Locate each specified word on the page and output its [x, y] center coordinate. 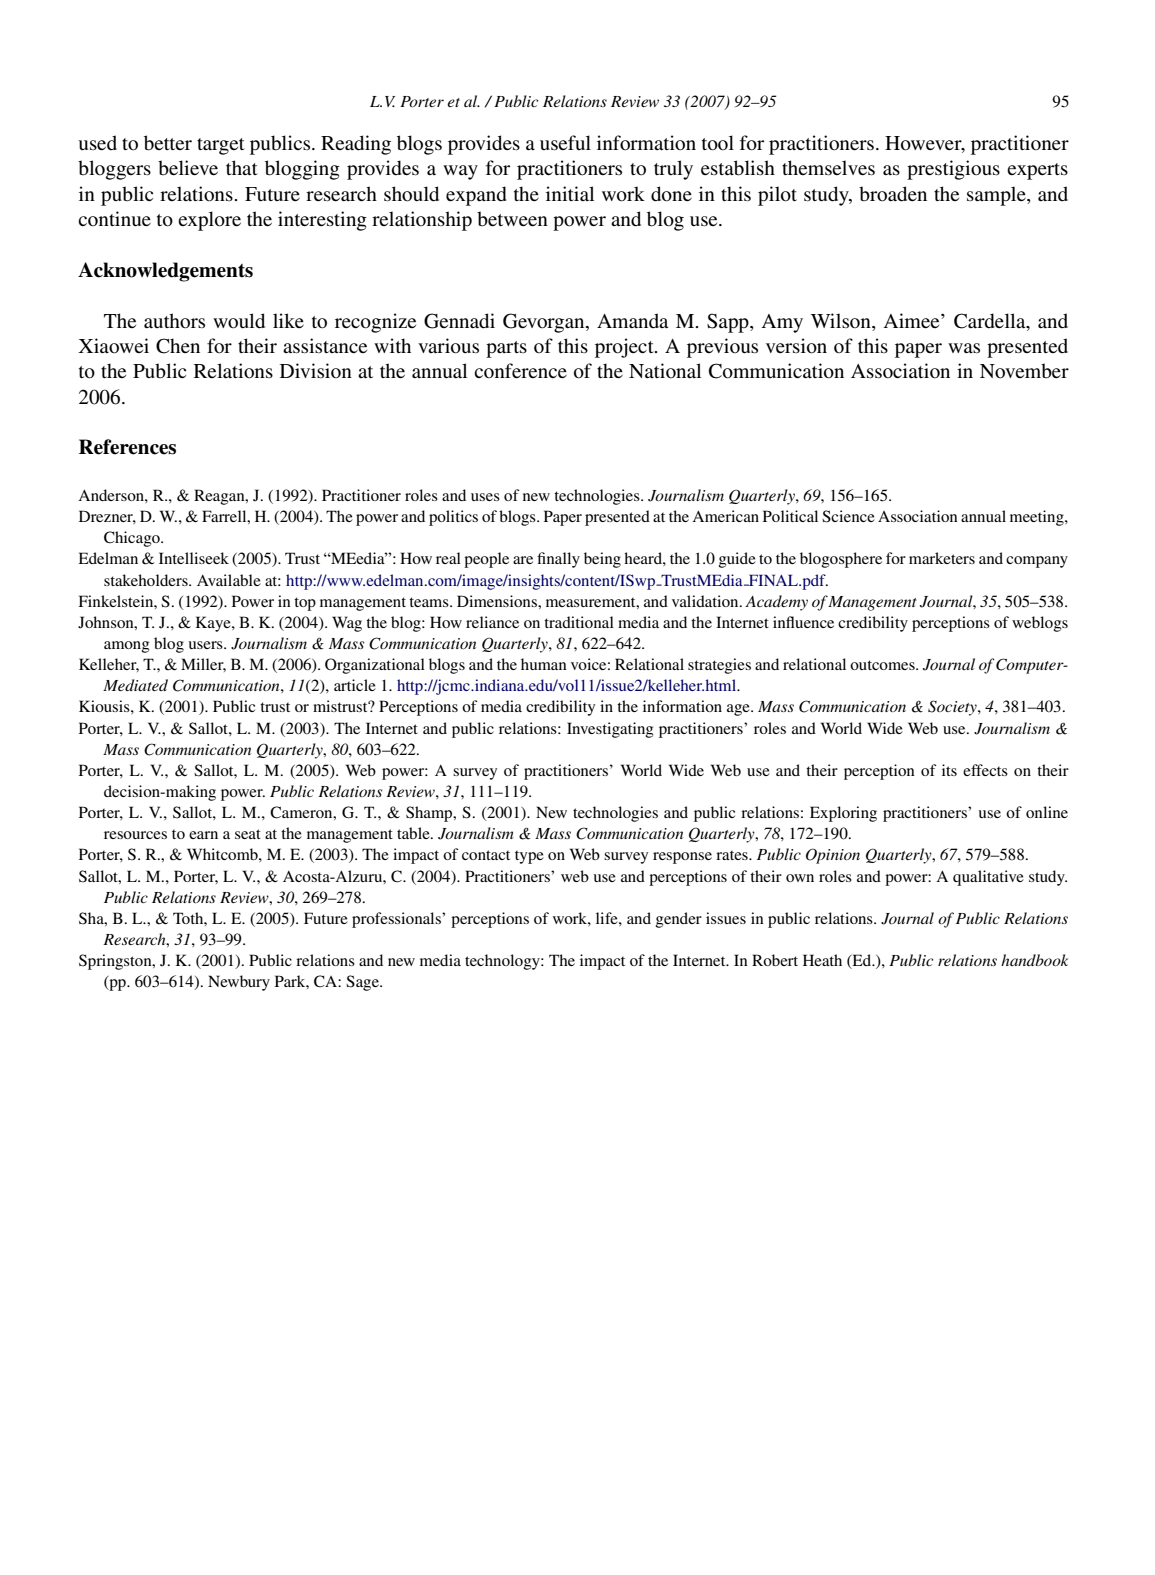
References [127, 447]
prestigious [953, 170]
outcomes [883, 665]
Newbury [239, 983]
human [544, 664]
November [1024, 371]
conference [520, 371]
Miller [203, 665]
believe [188, 168]
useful [565, 142]
